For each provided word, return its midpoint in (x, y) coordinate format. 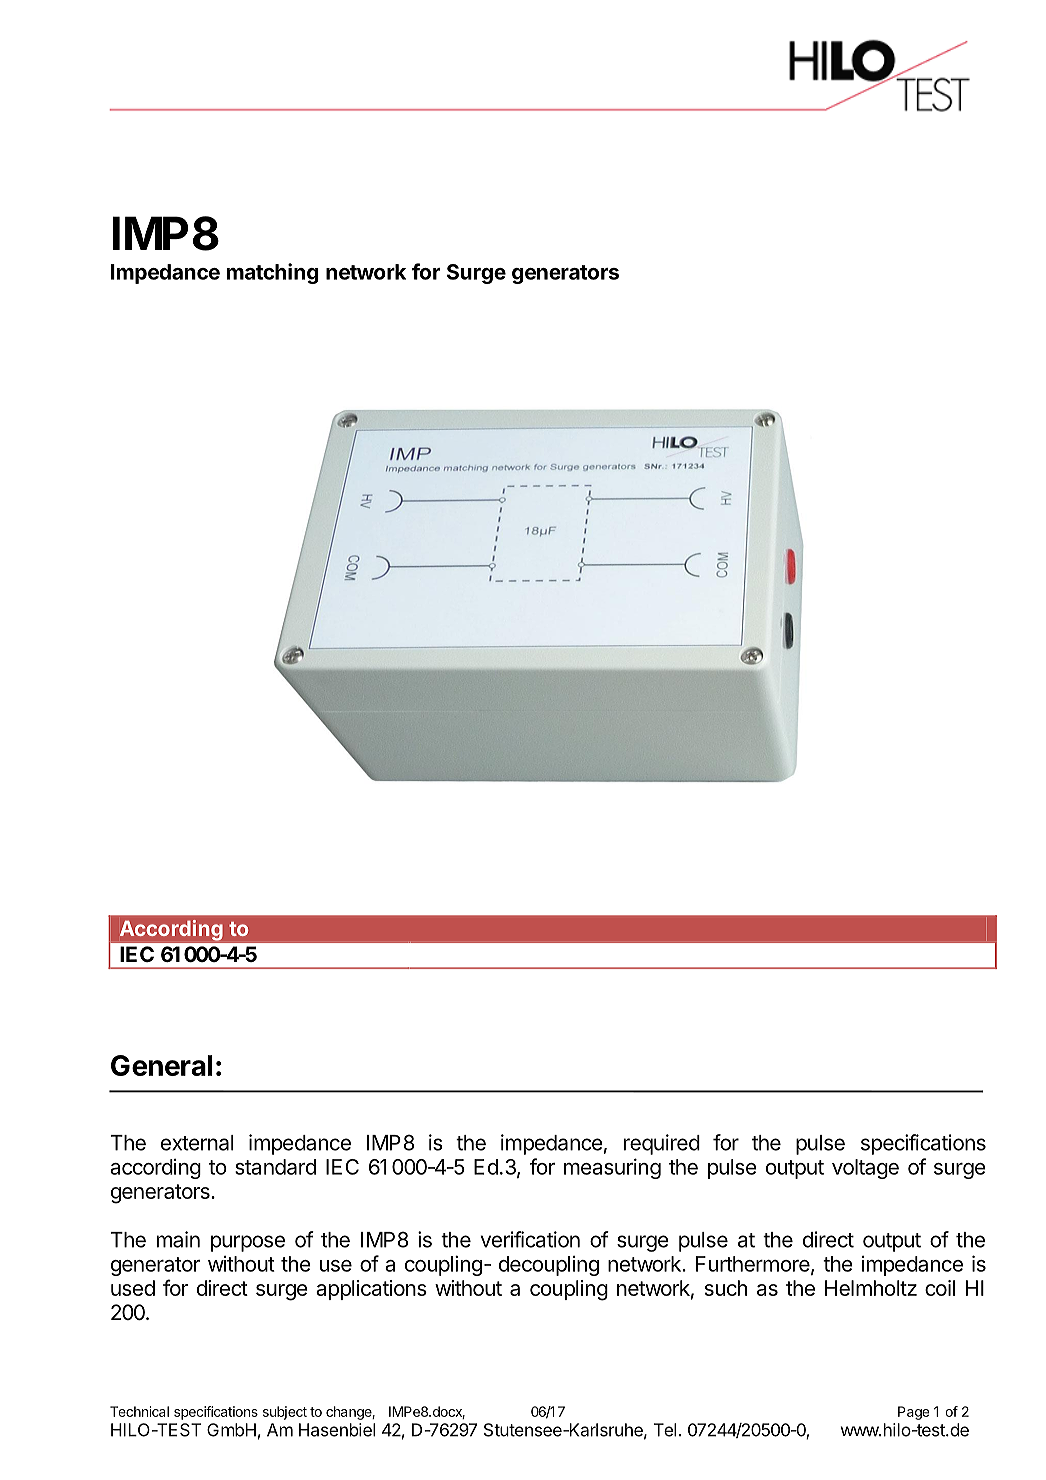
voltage (865, 1169)
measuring (612, 1168)
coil (940, 1288)
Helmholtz (871, 1288)
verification (530, 1239)
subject (285, 1413)
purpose (248, 1243)
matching (273, 273)
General (161, 1065)
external (197, 1143)
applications (371, 1290)
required (662, 1144)
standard (275, 1167)
